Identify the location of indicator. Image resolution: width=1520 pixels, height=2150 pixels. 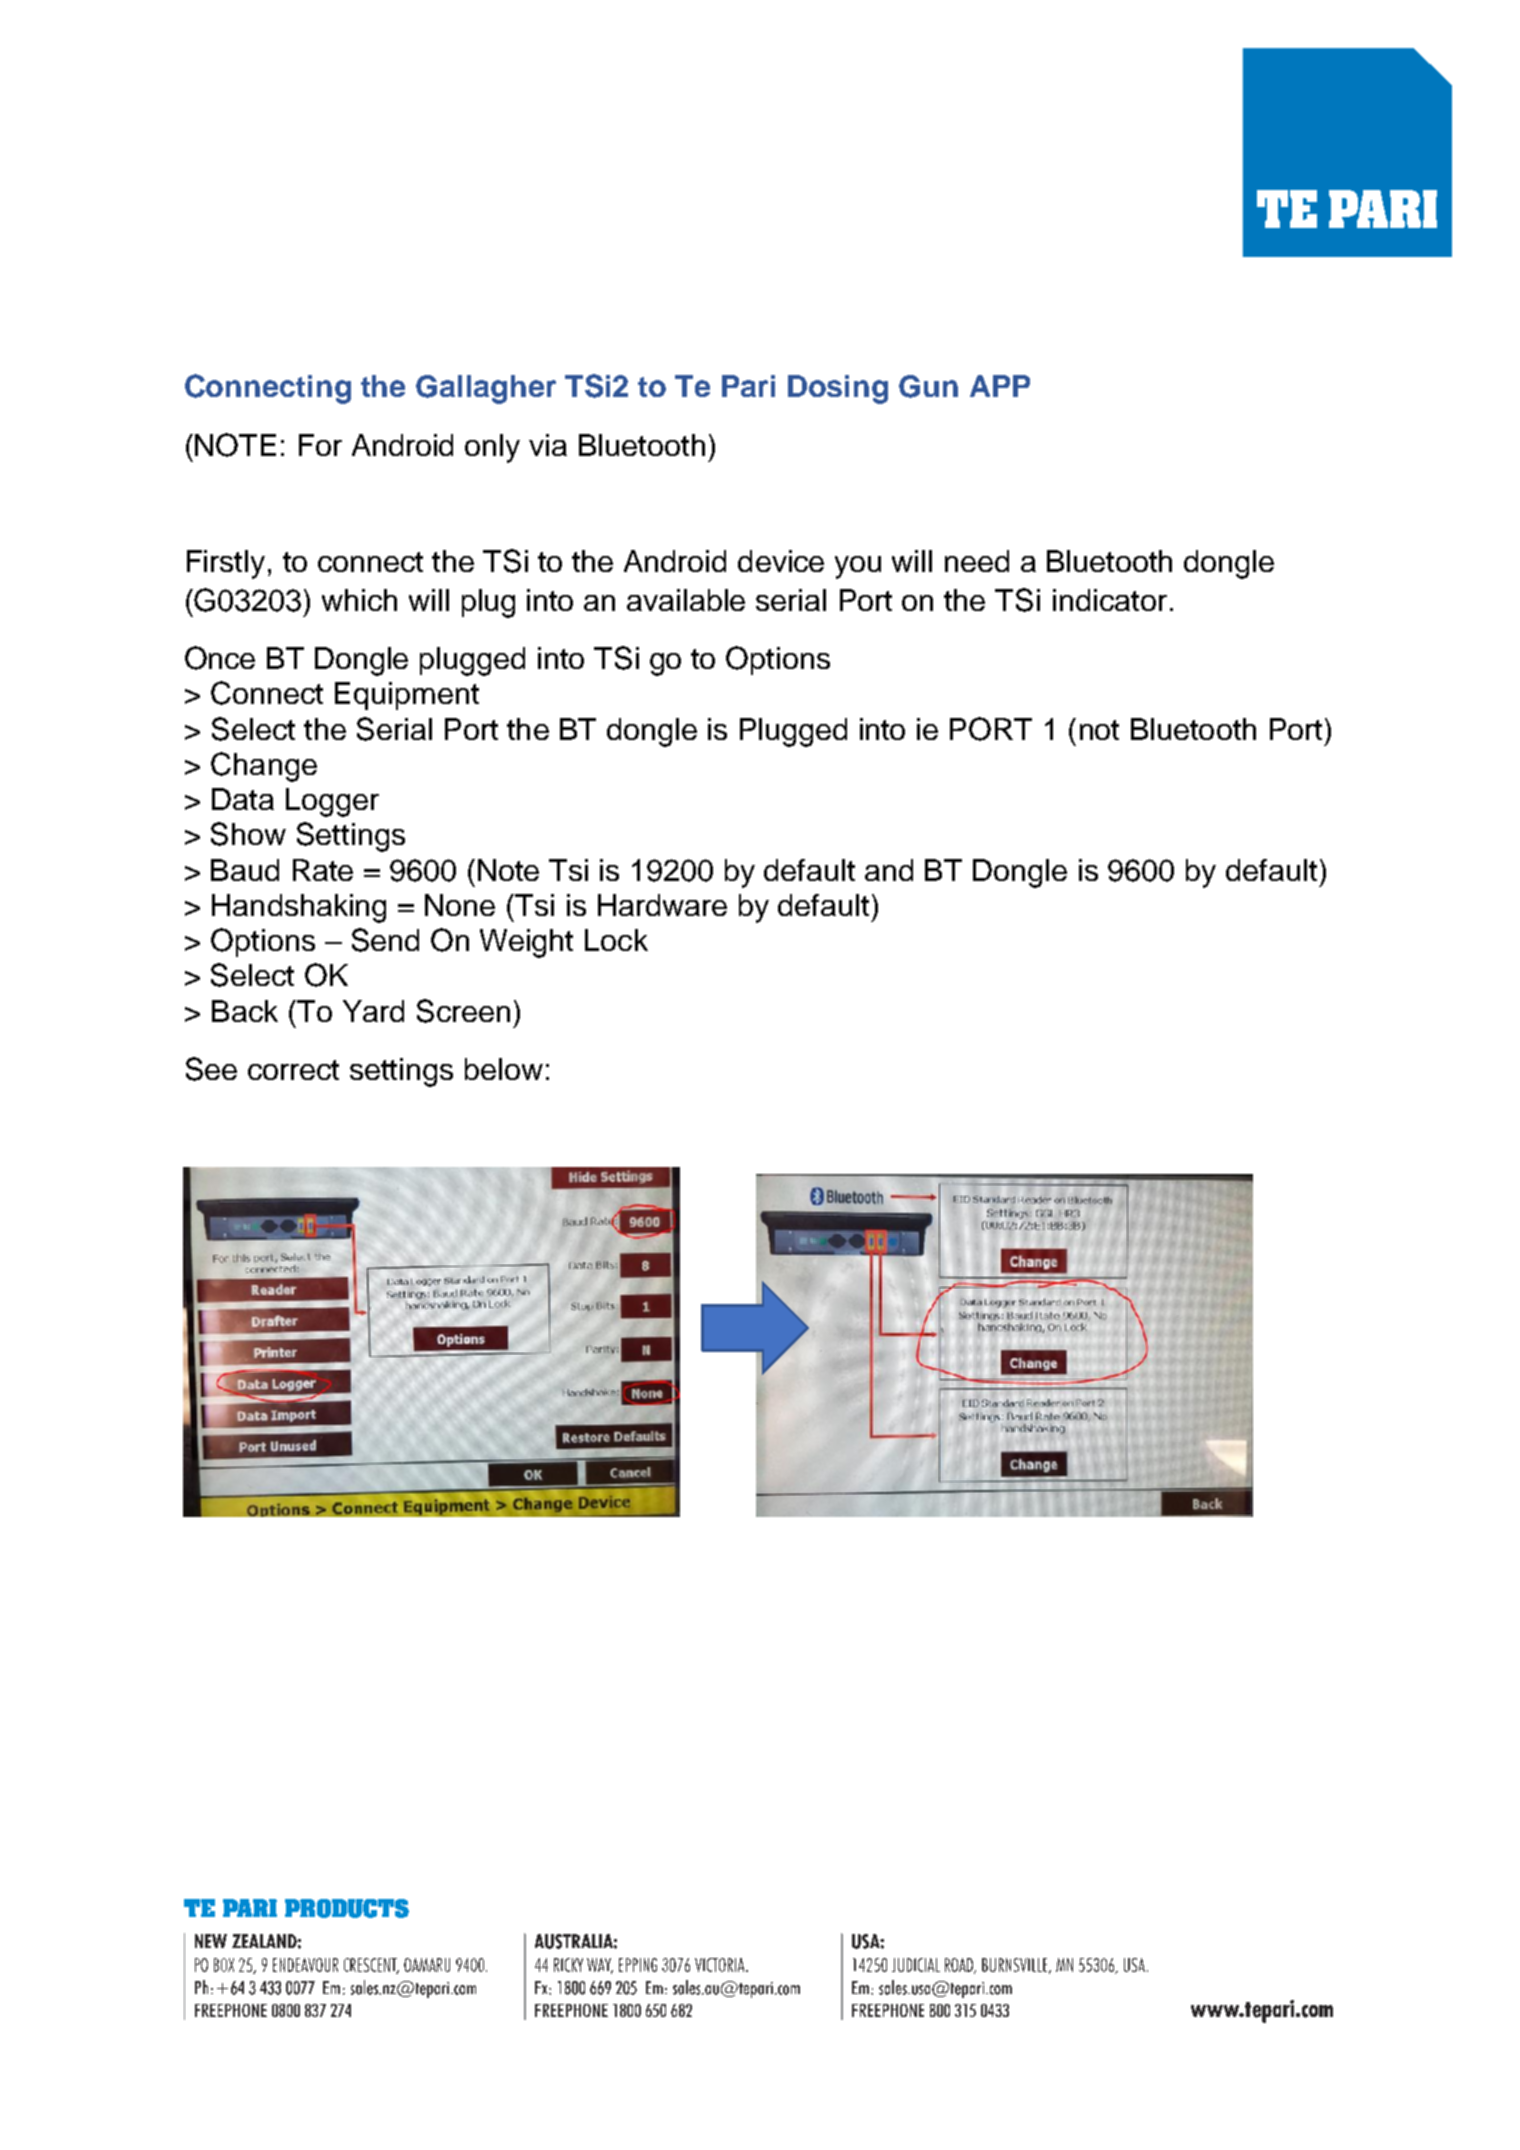
(1110, 600).
